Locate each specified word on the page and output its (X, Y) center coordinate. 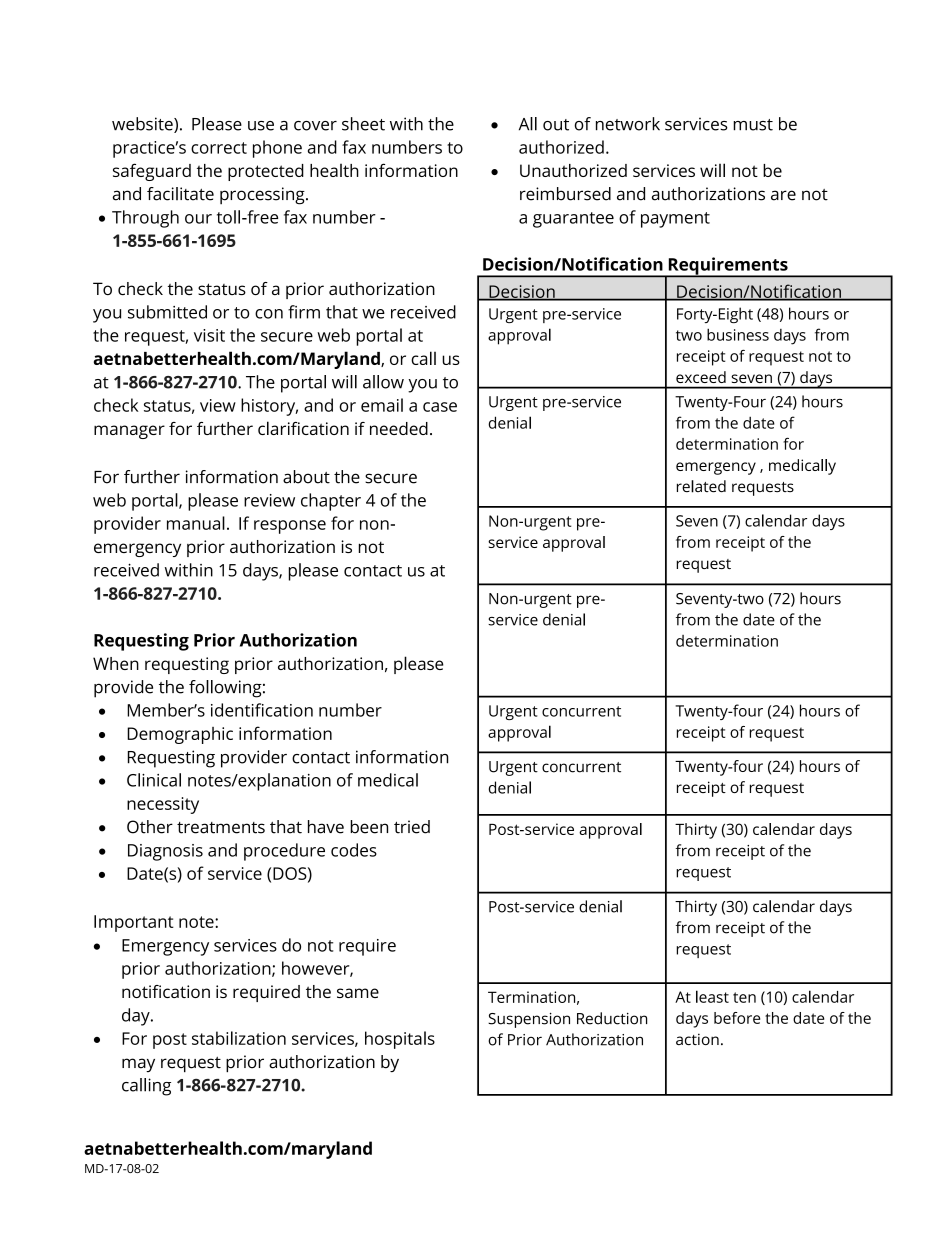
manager (129, 432)
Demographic (180, 735)
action (697, 1039)
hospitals (400, 1040)
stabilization (239, 1038)
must (753, 125)
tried (412, 827)
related (701, 486)
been (369, 827)
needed (399, 428)
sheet (363, 124)
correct (219, 148)
